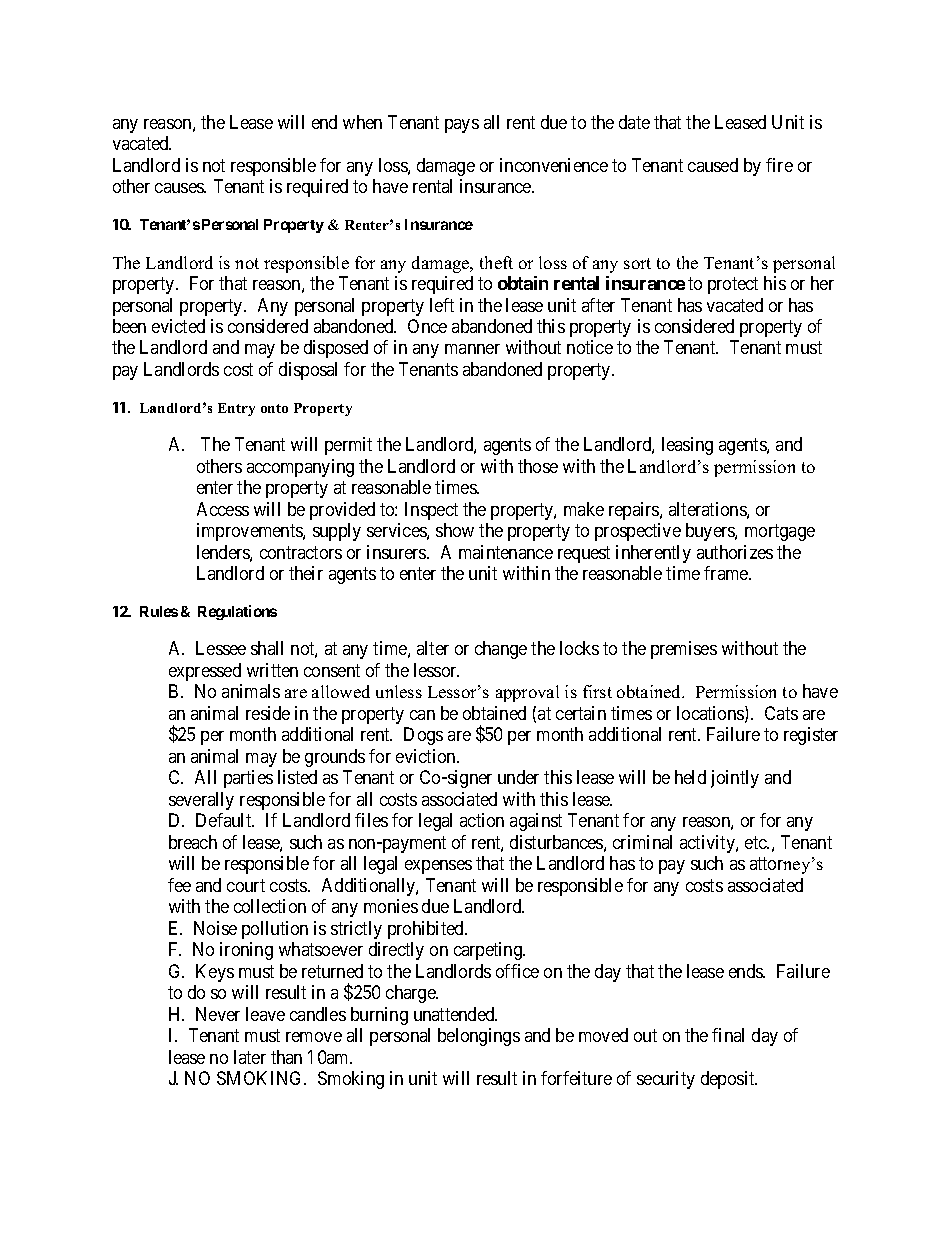 This screenshot has height=1233, width=952. Describe the element at coordinates (180, 188) in the screenshot. I see `causes` at that location.
